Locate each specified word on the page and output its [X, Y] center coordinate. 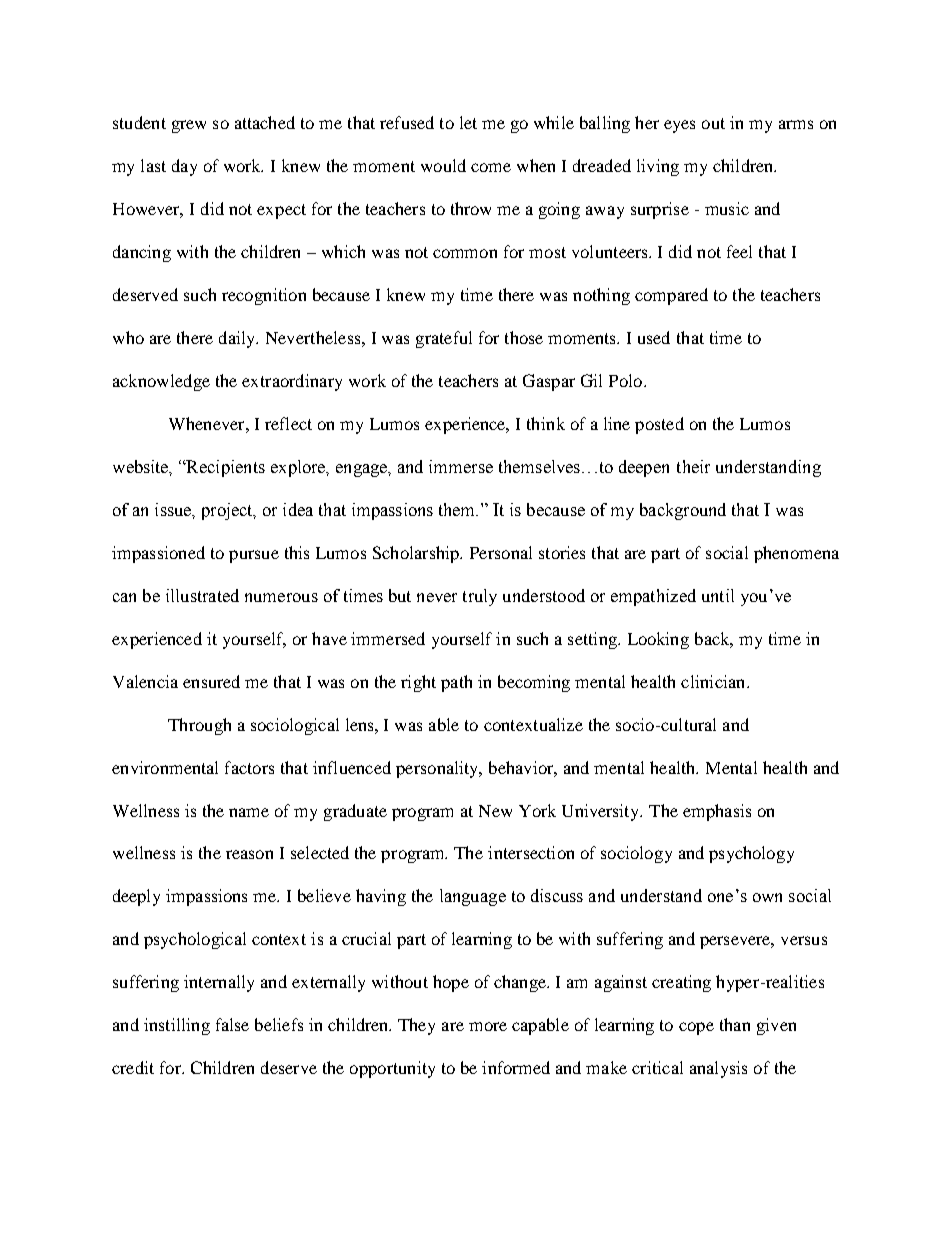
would [443, 165]
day [184, 167]
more [488, 1026]
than [735, 1024]
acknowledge [161, 382]
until [718, 595]
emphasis [717, 812]
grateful [444, 339]
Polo [627, 380]
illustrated [202, 595]
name [249, 812]
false [232, 1024]
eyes [679, 126]
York [537, 810]
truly [480, 597]
